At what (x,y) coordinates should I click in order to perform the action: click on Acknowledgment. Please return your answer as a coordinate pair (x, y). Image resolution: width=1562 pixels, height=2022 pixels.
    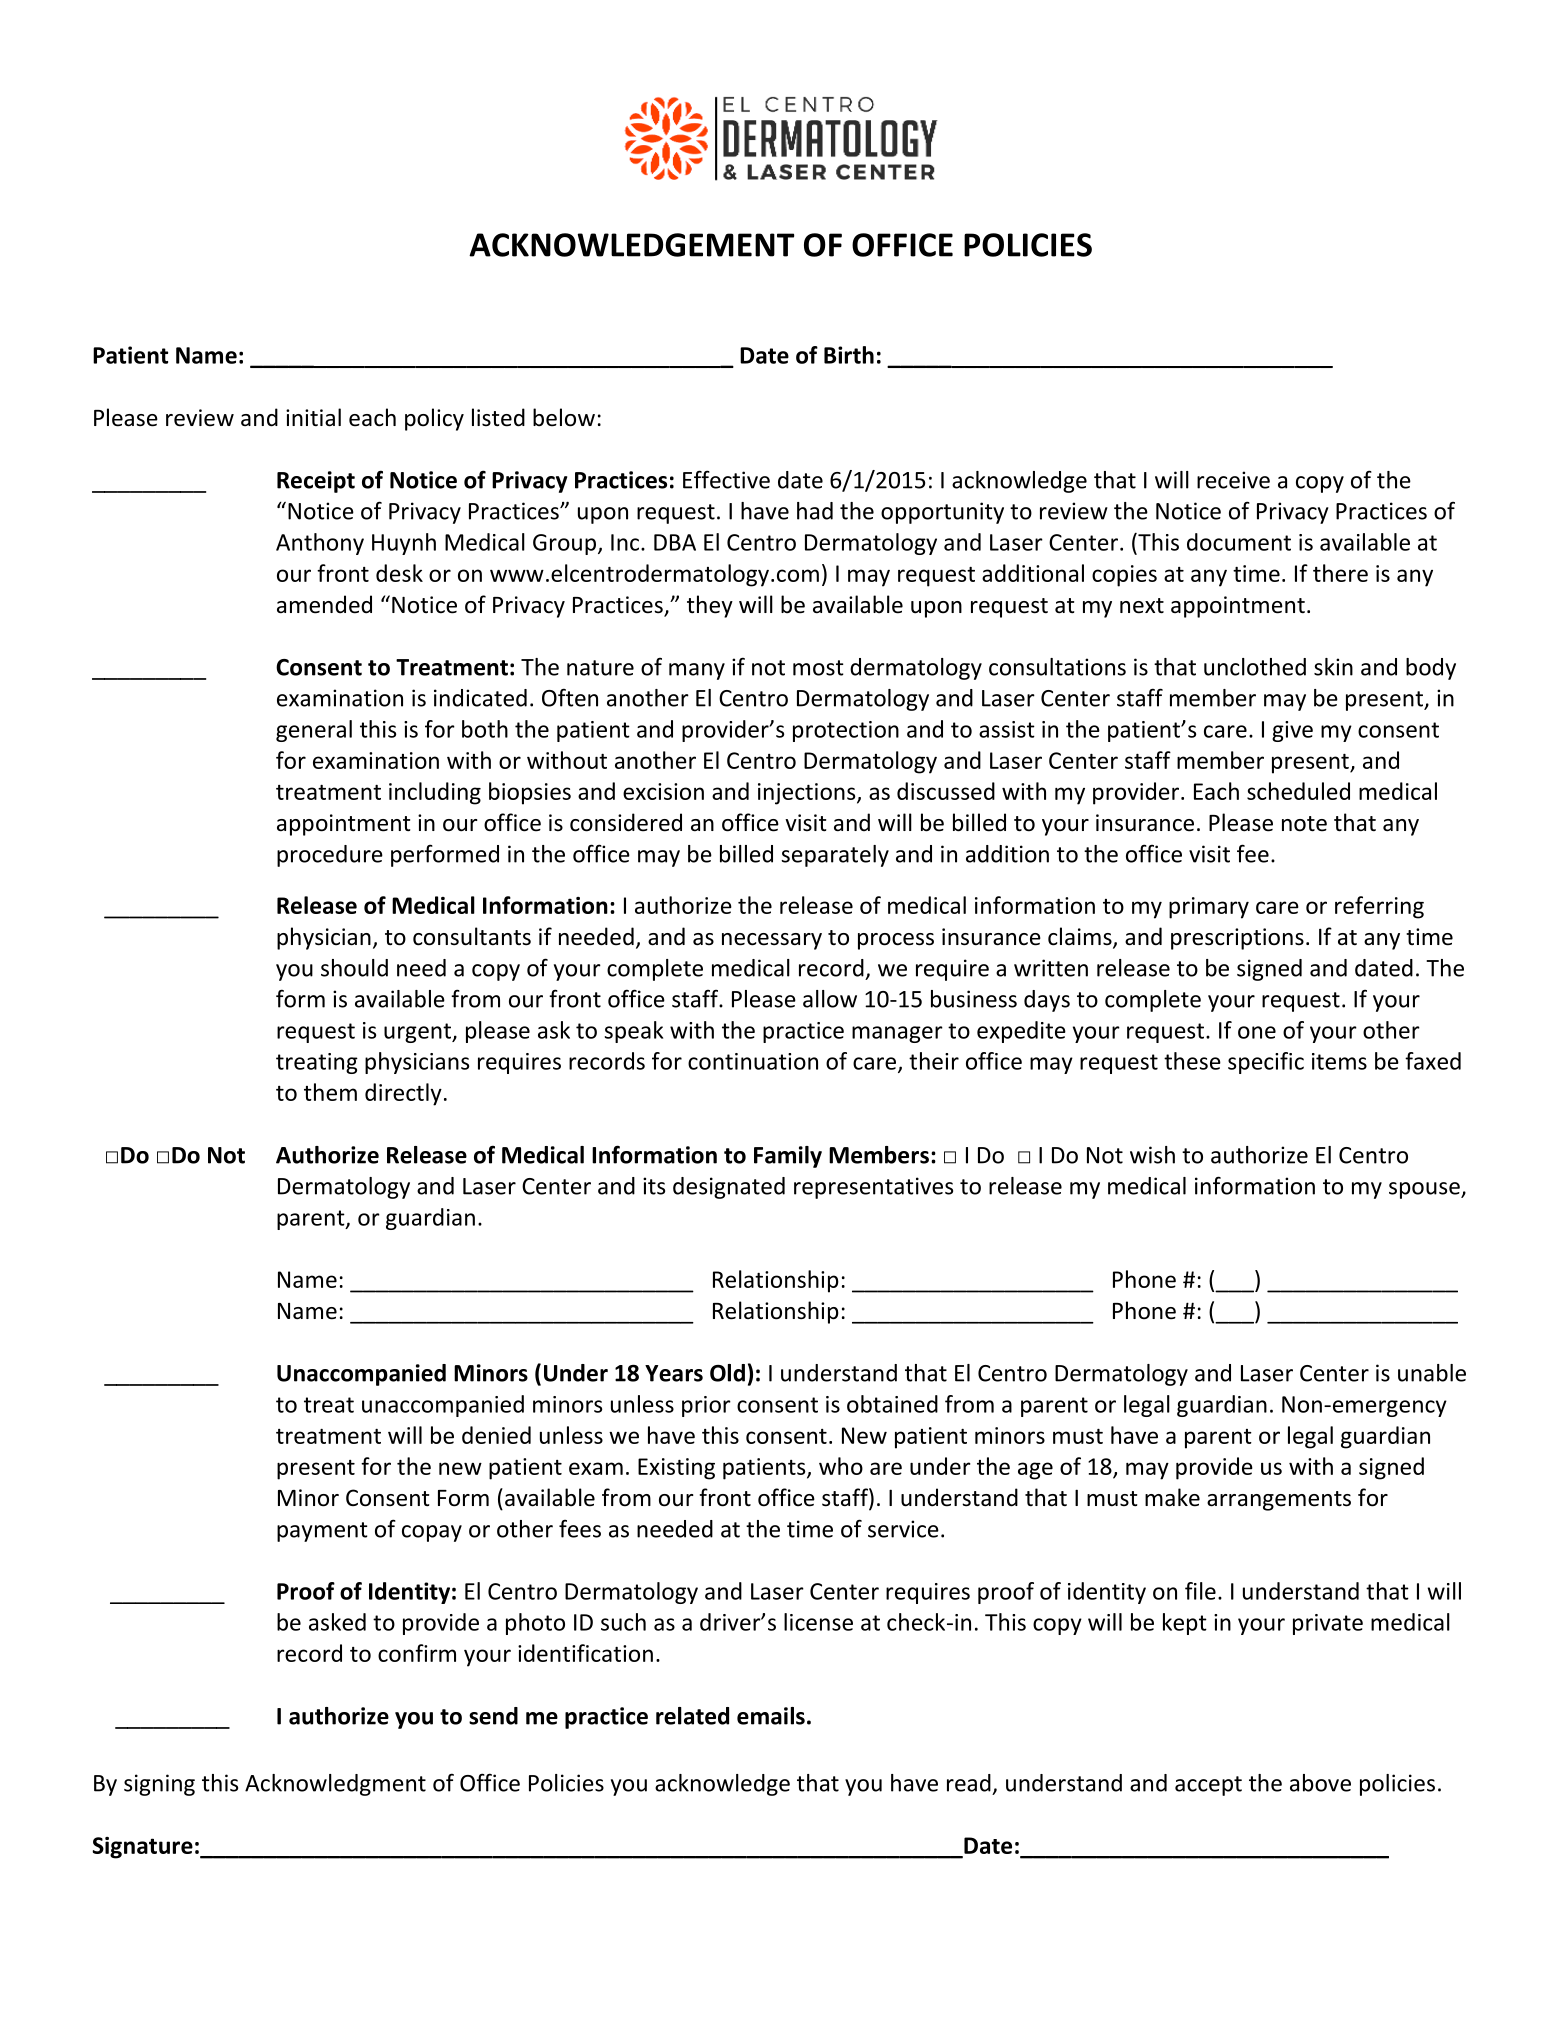
    Looking at the image, I should click on (335, 1785).
